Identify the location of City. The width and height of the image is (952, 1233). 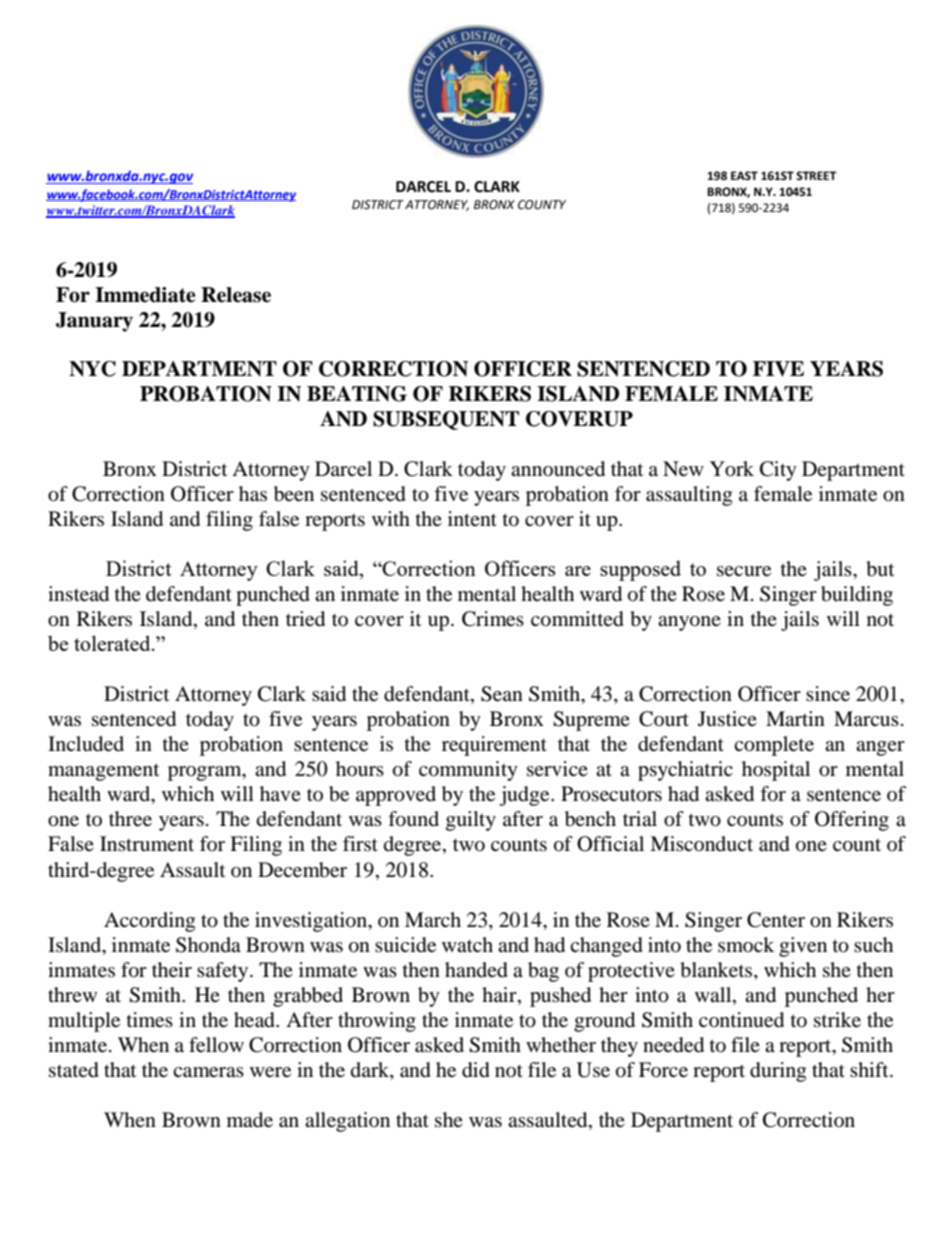
(778, 471).
